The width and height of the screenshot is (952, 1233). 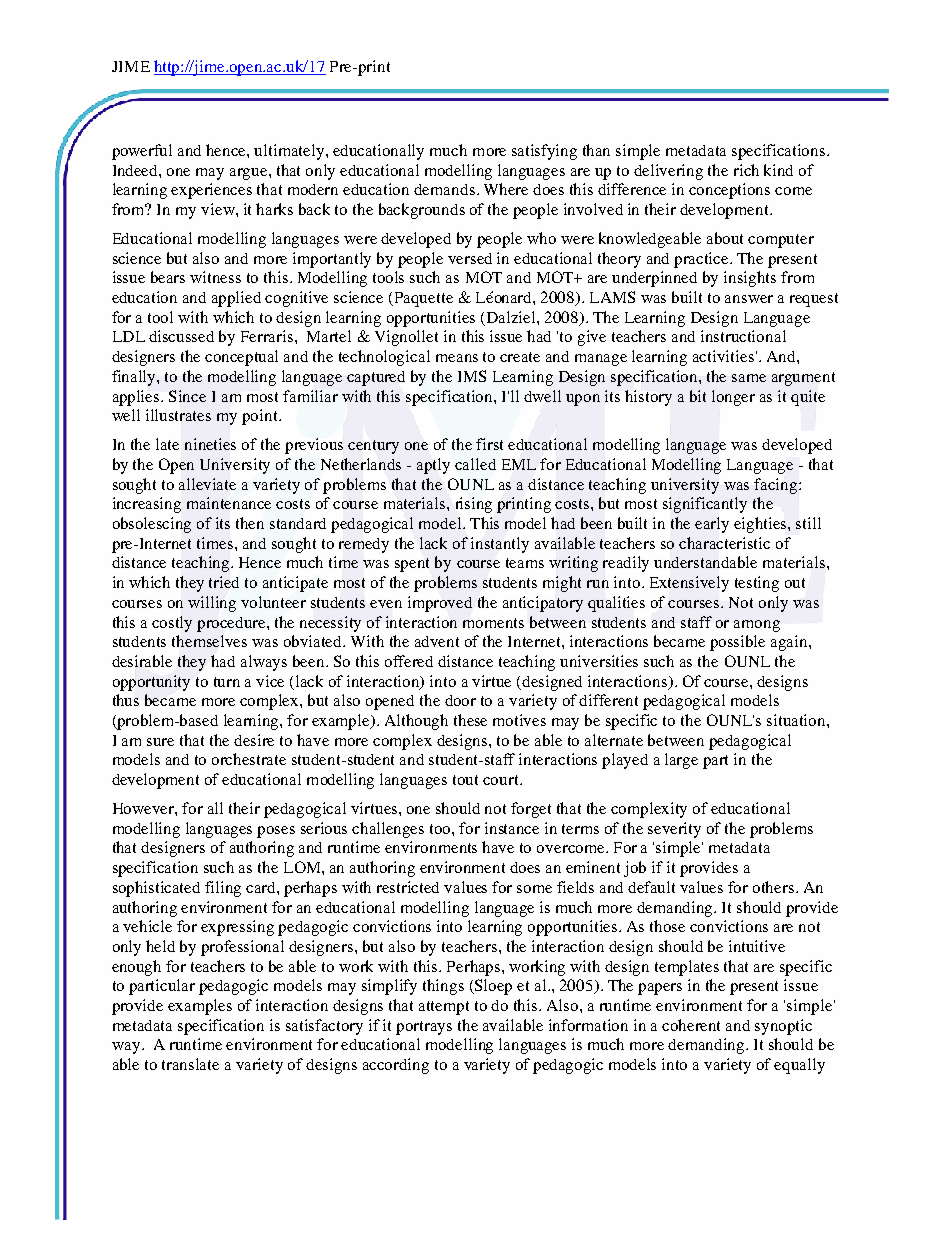 What do you see at coordinates (424, 1028) in the screenshot?
I see `portrays` at bounding box center [424, 1028].
